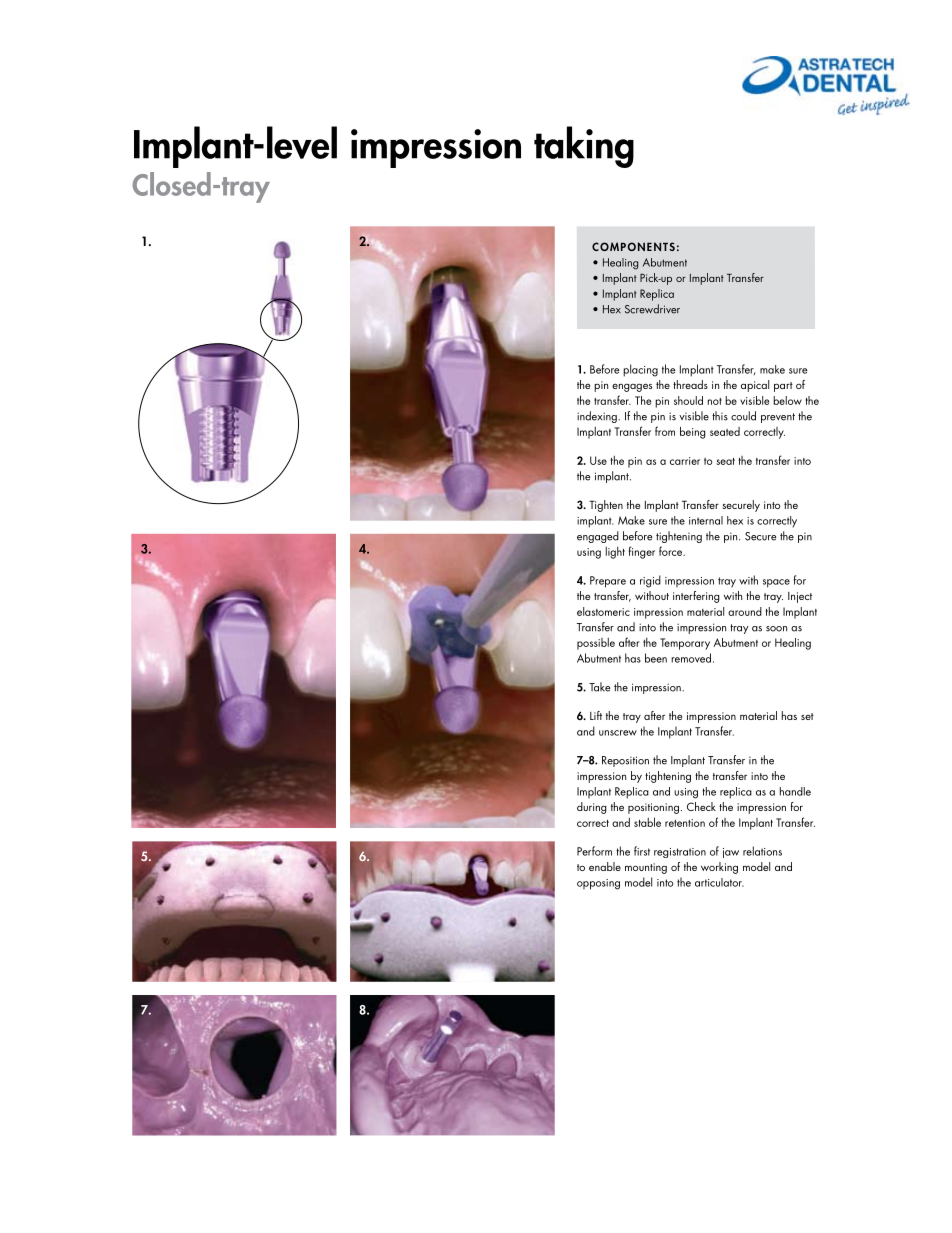  What do you see at coordinates (688, 400) in the screenshot?
I see `should` at bounding box center [688, 400].
